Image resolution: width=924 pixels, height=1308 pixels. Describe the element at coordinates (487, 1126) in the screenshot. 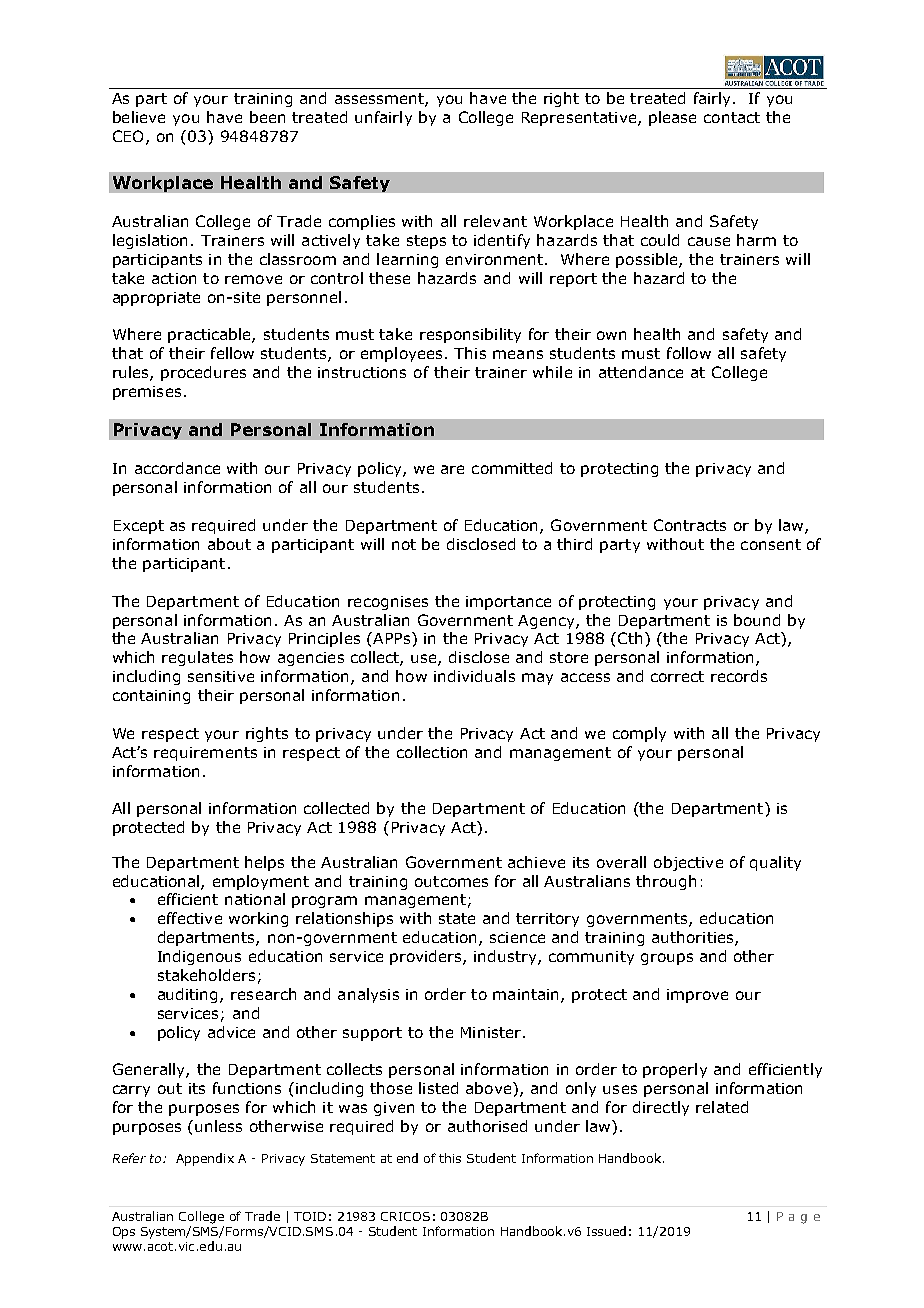

I see `authorised` at that location.
